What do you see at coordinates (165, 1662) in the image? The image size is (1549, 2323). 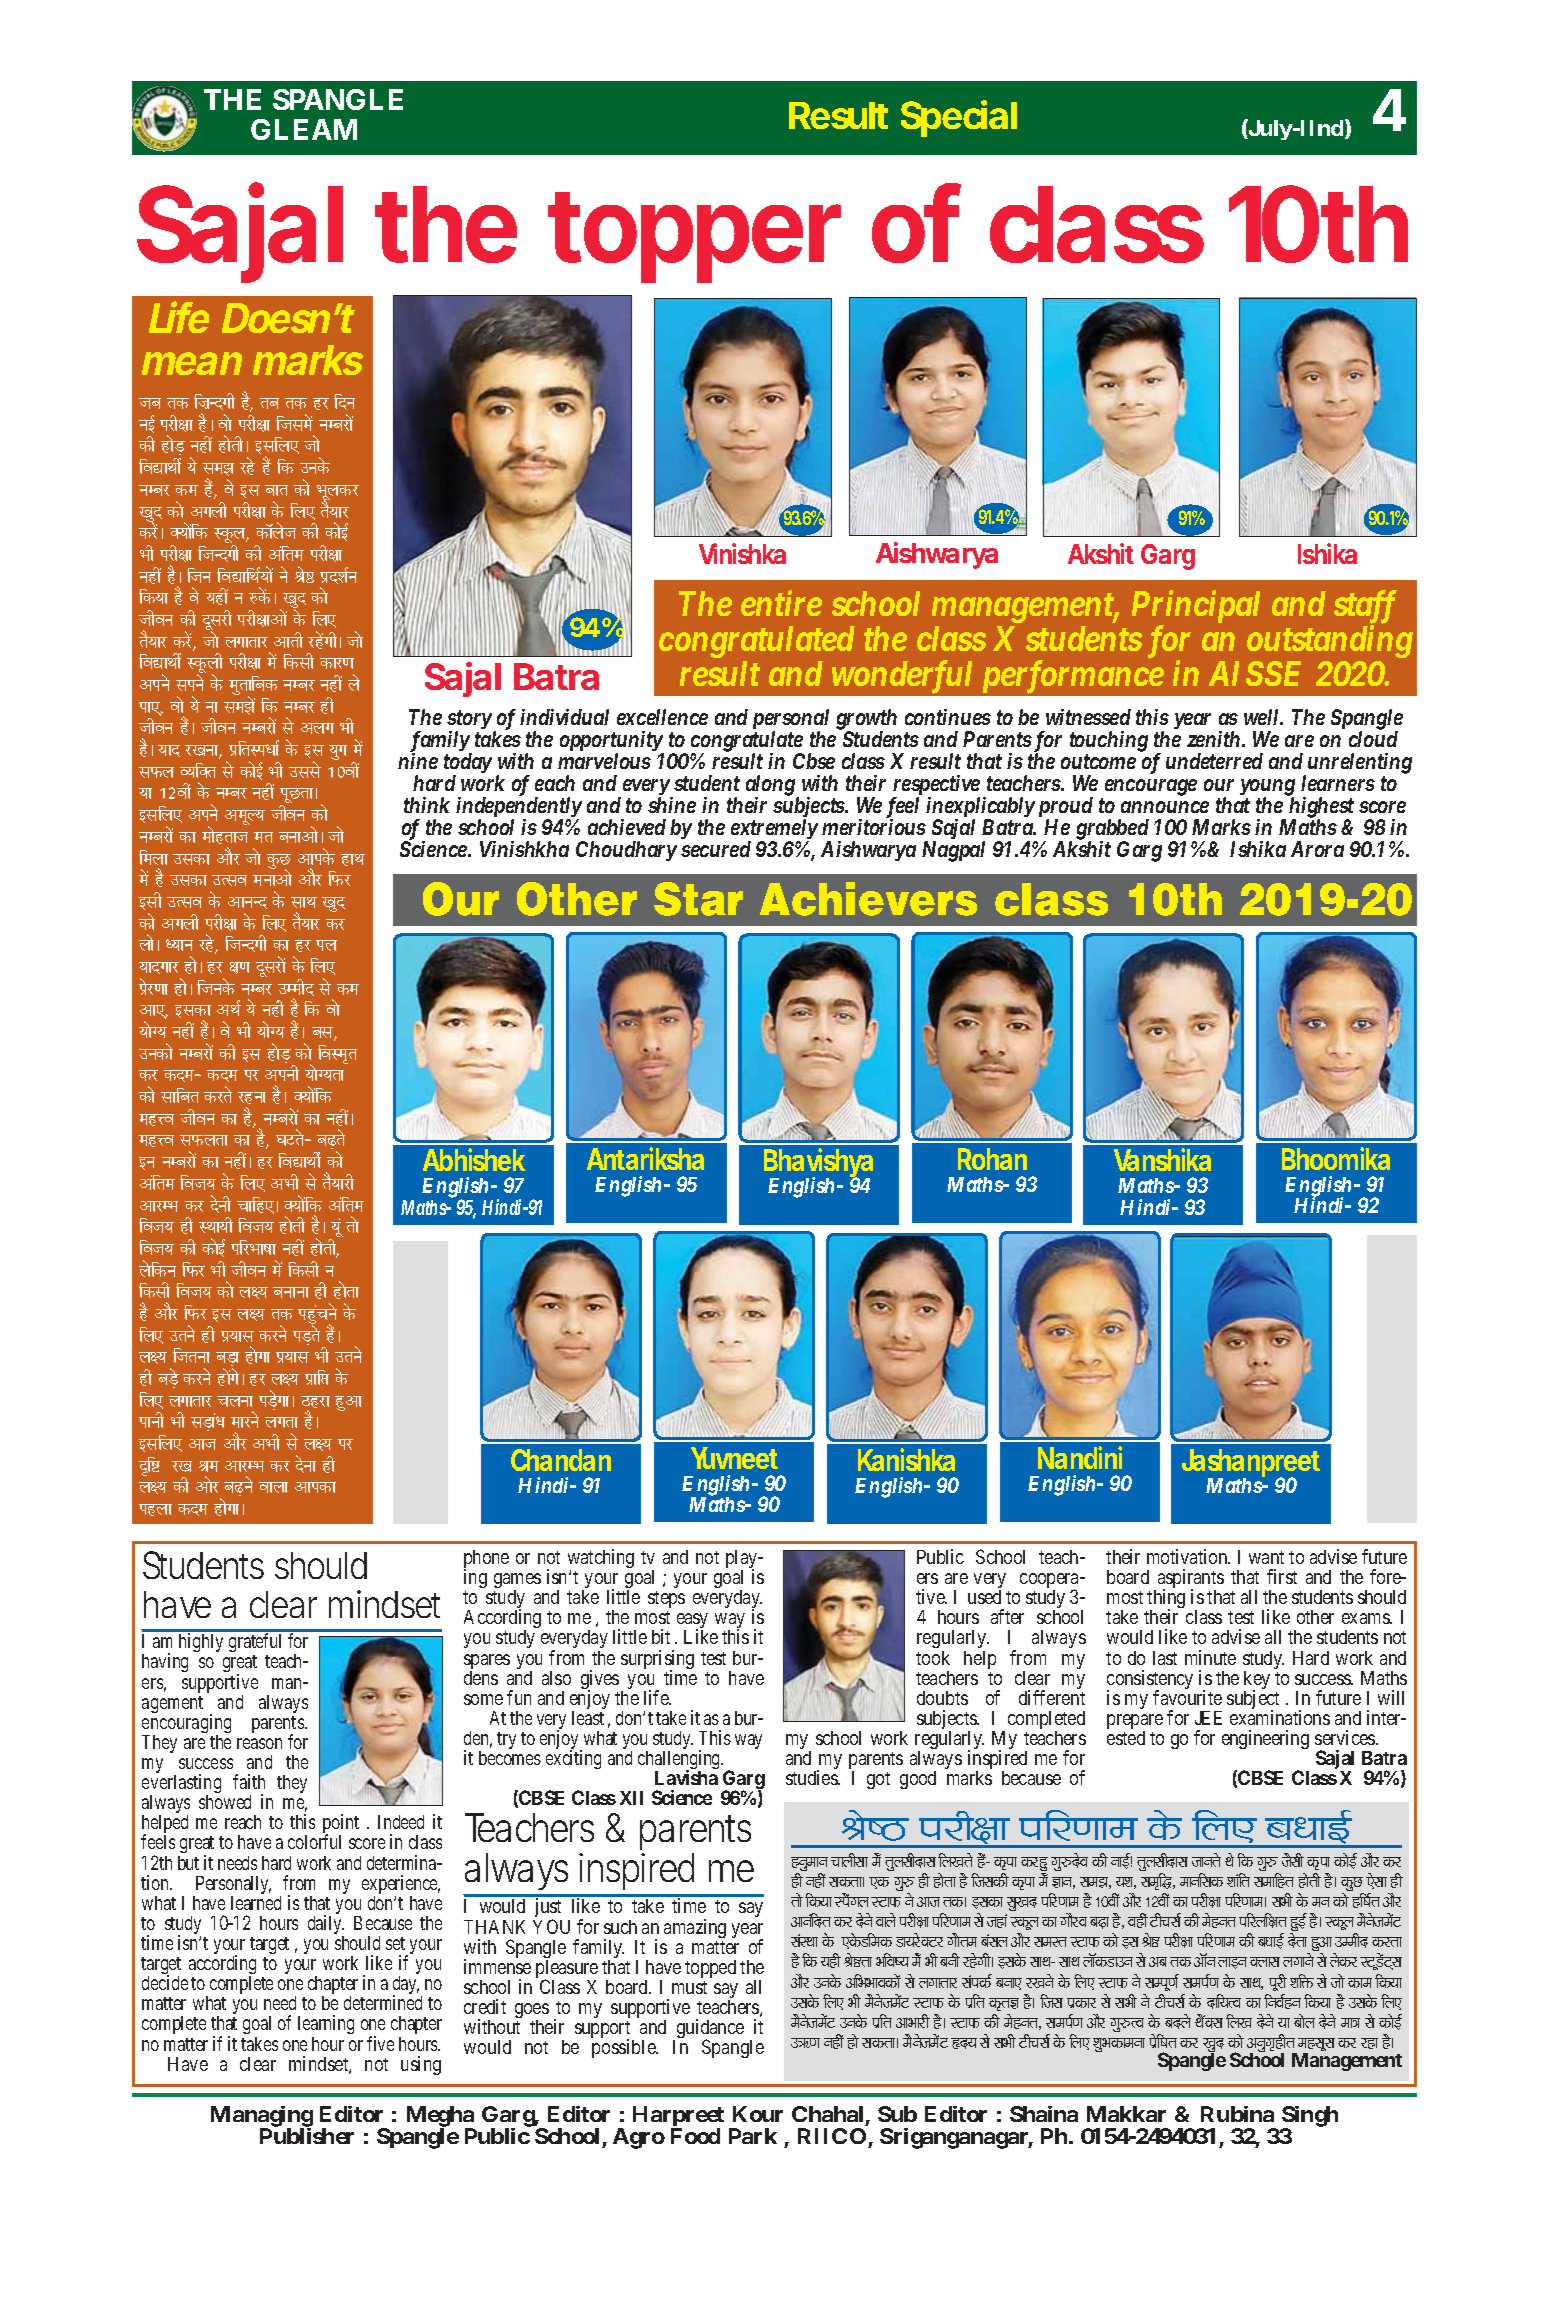 I see `having` at bounding box center [165, 1662].
